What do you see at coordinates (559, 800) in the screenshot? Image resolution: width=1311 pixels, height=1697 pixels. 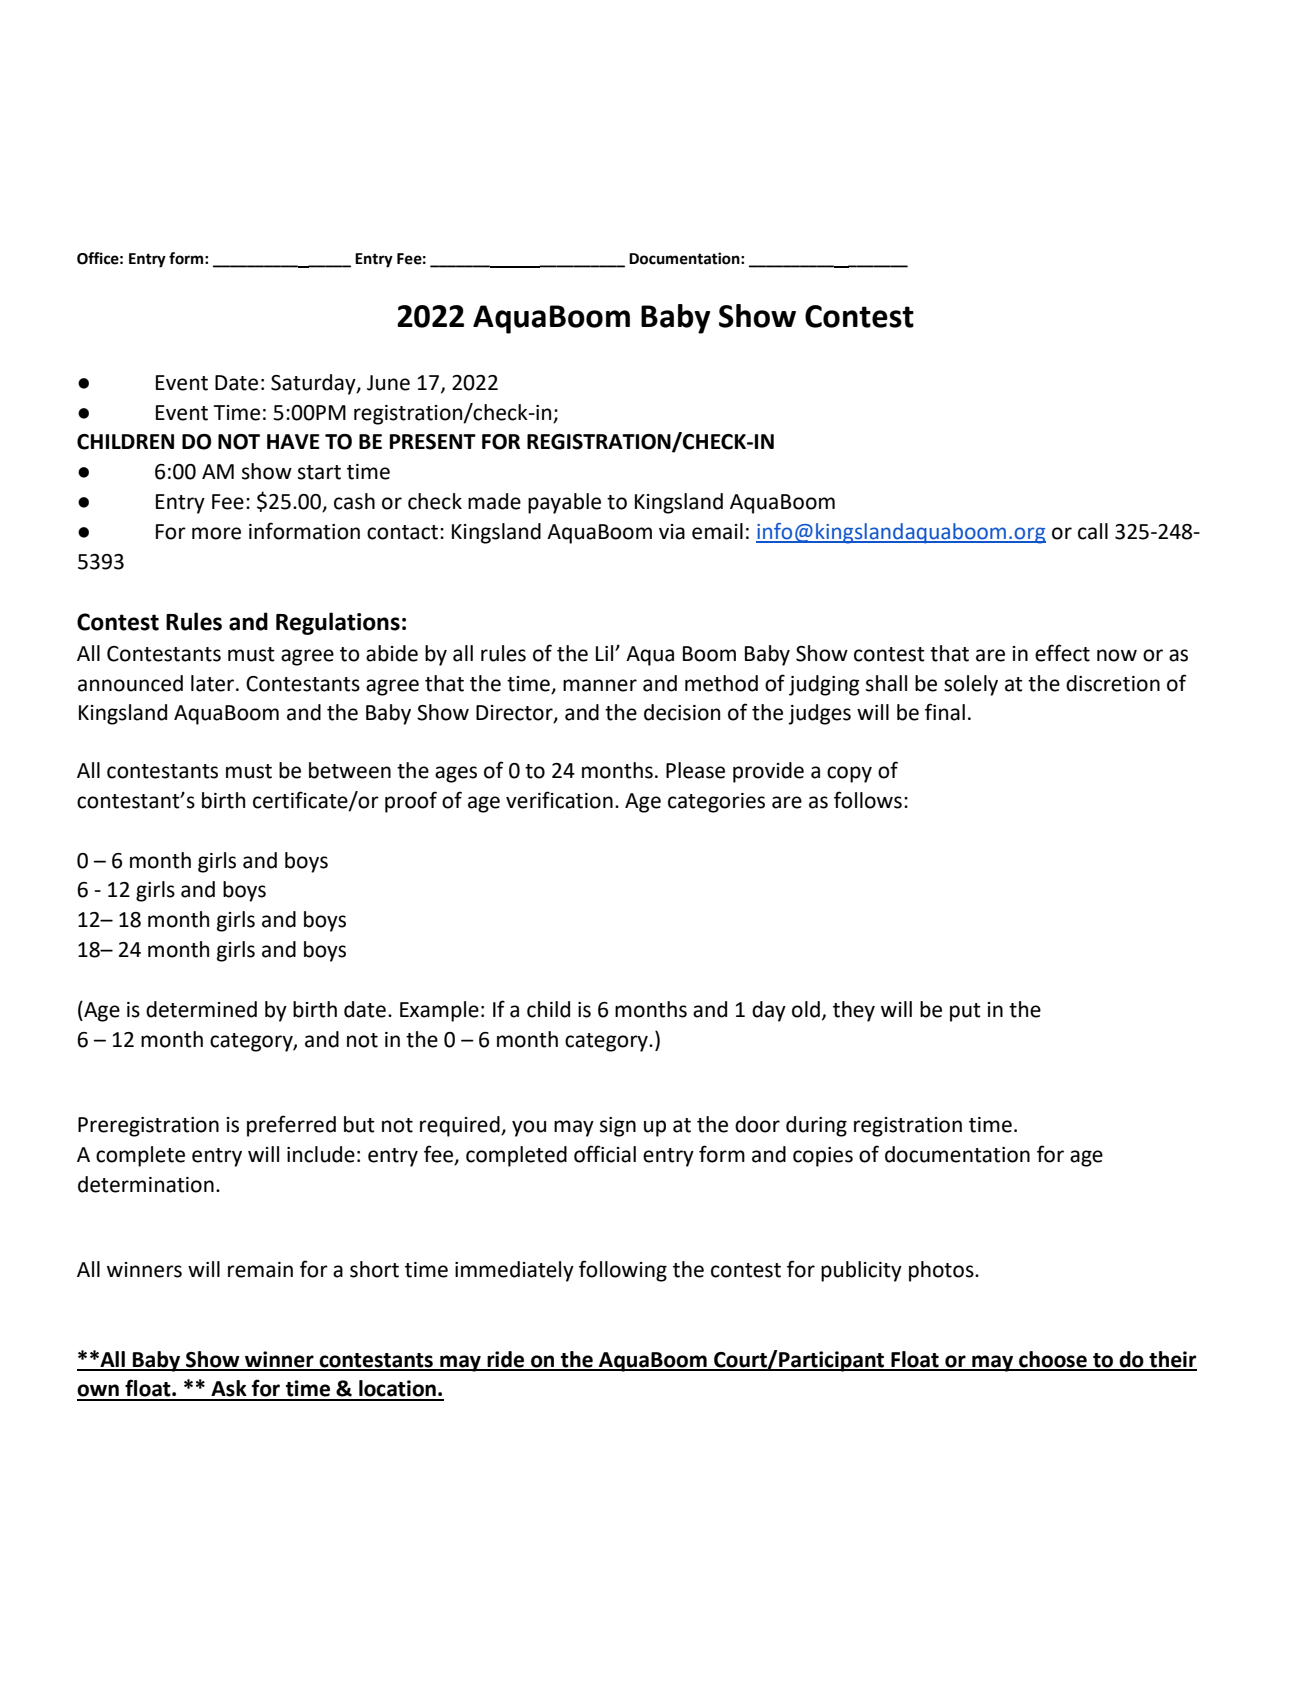 I see `verification` at bounding box center [559, 800].
